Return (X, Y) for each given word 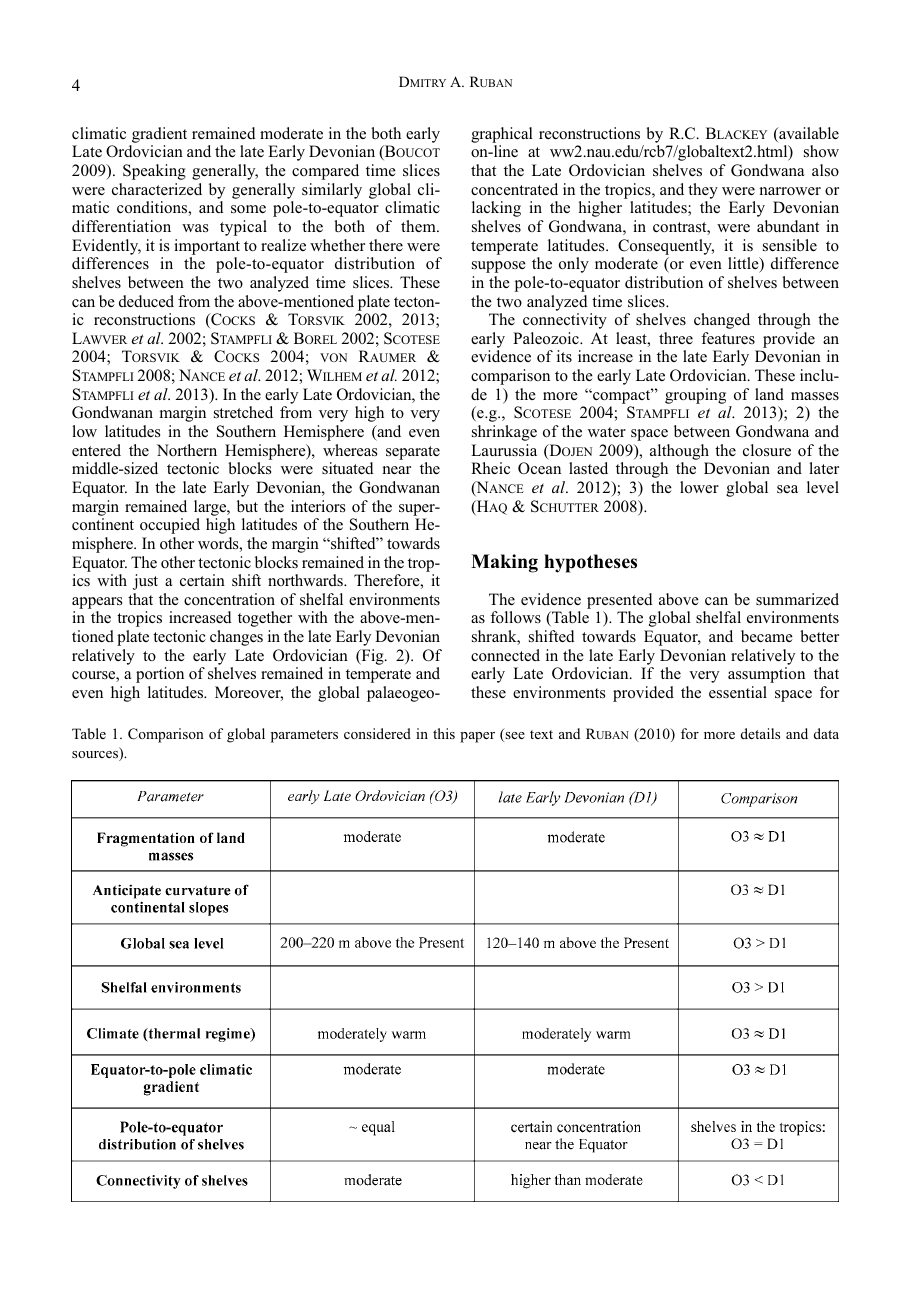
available (808, 134)
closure (767, 450)
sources (96, 756)
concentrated (514, 189)
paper (477, 737)
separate (413, 453)
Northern (187, 450)
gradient (159, 135)
